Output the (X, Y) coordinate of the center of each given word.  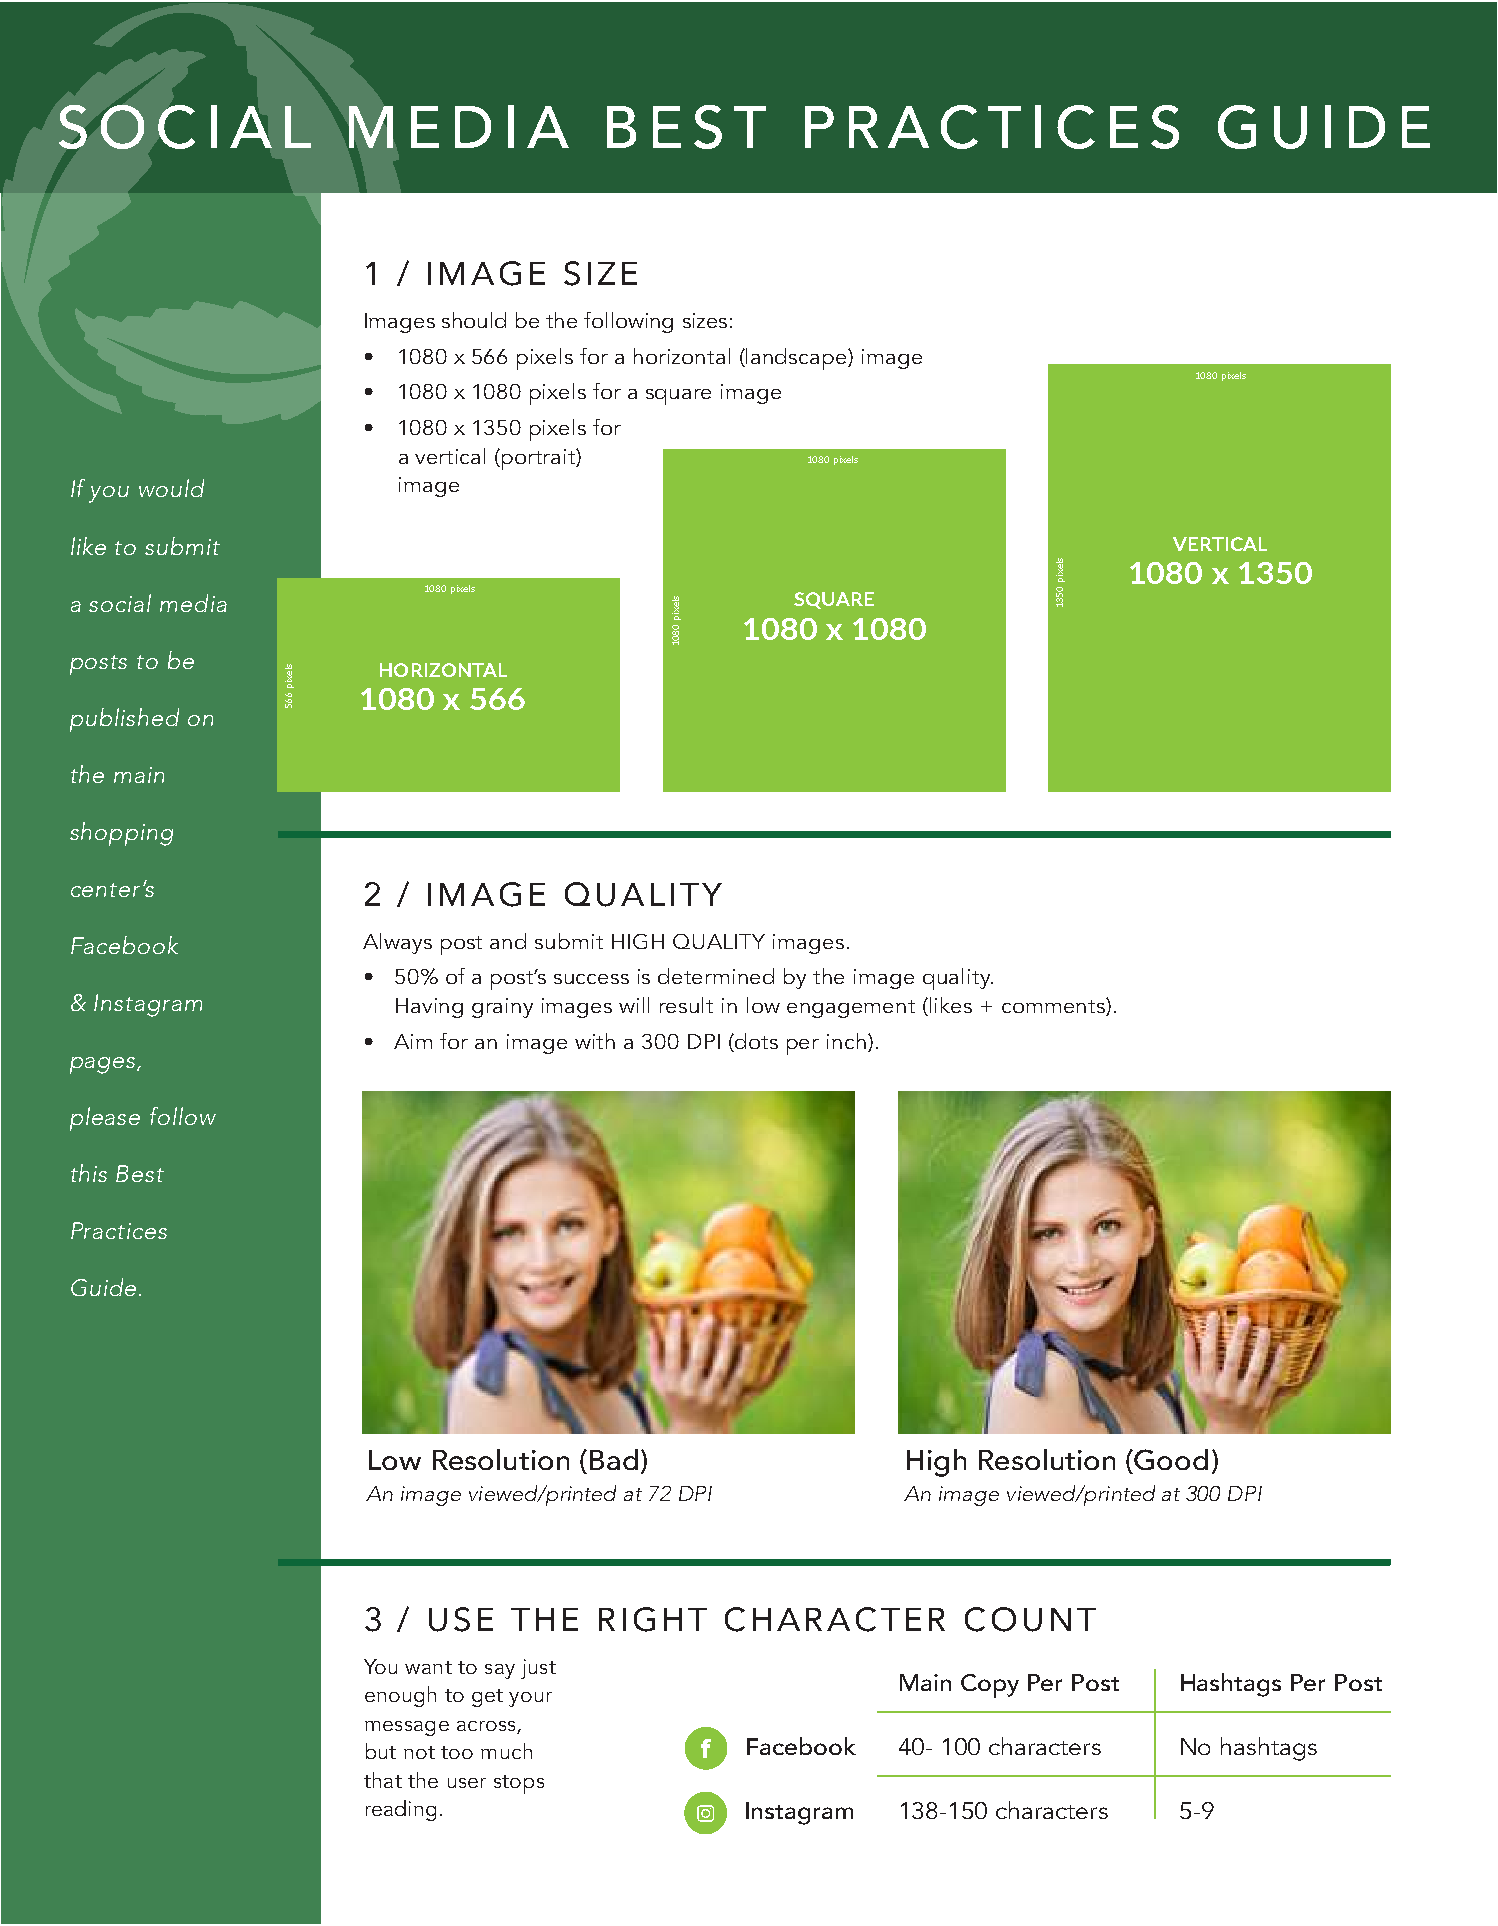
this (89, 1173)
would (171, 488)
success (591, 979)
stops (519, 1784)
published (124, 720)
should (474, 320)
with (595, 1041)
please (105, 1119)
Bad (614, 1459)
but (381, 1751)
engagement (851, 1009)
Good (1171, 1459)
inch (846, 1041)
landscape (797, 359)
